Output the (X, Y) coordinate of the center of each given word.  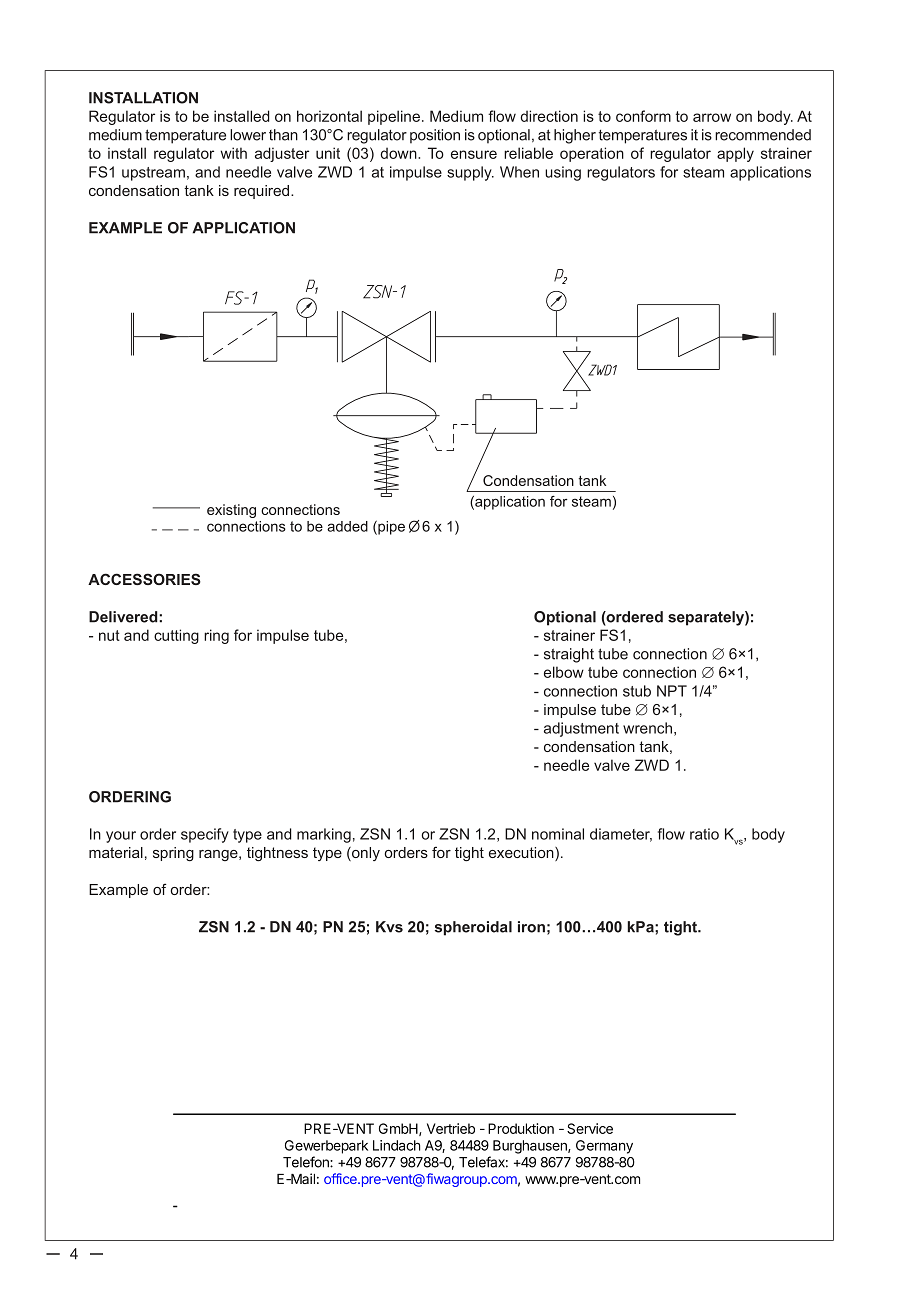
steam (703, 172)
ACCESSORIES (144, 579)
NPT (672, 691)
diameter (621, 835)
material (116, 852)
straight (569, 655)
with (233, 153)
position (435, 136)
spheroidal (473, 928)
